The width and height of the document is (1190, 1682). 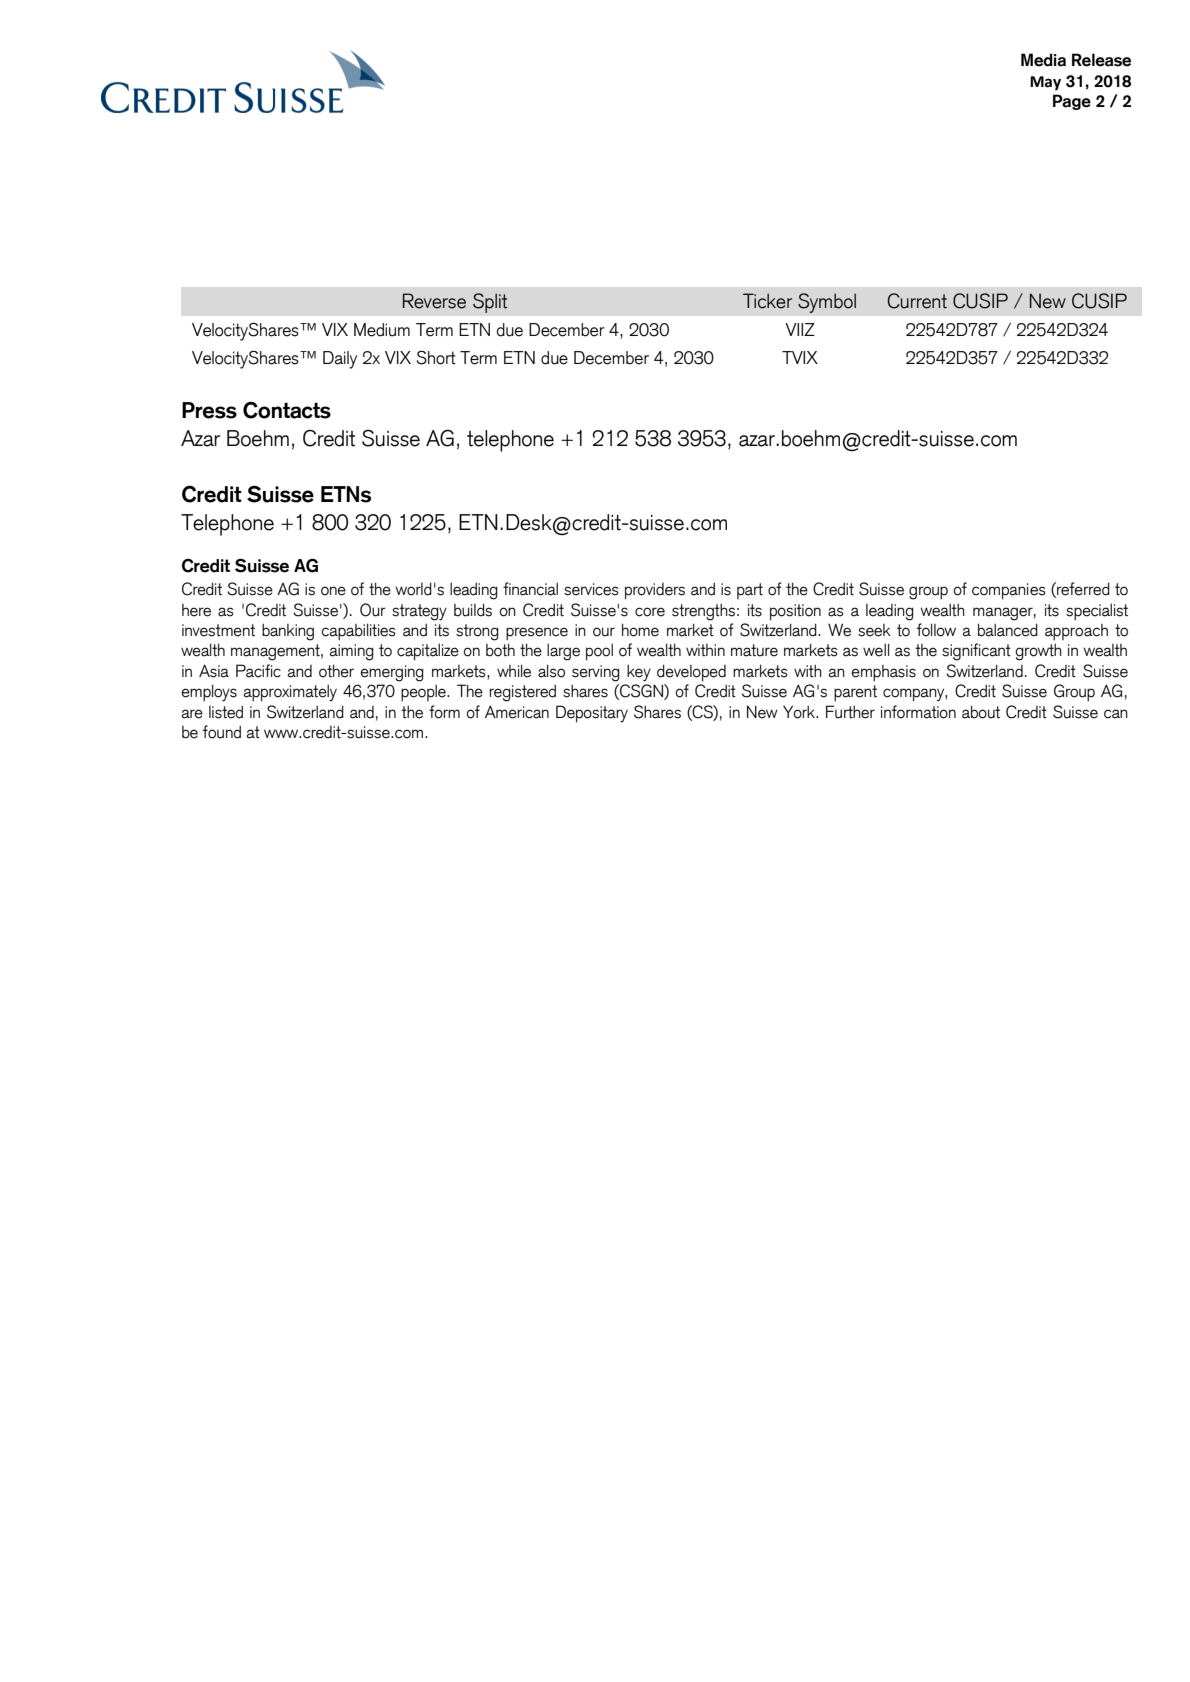 I want to click on Current, so click(x=917, y=301).
